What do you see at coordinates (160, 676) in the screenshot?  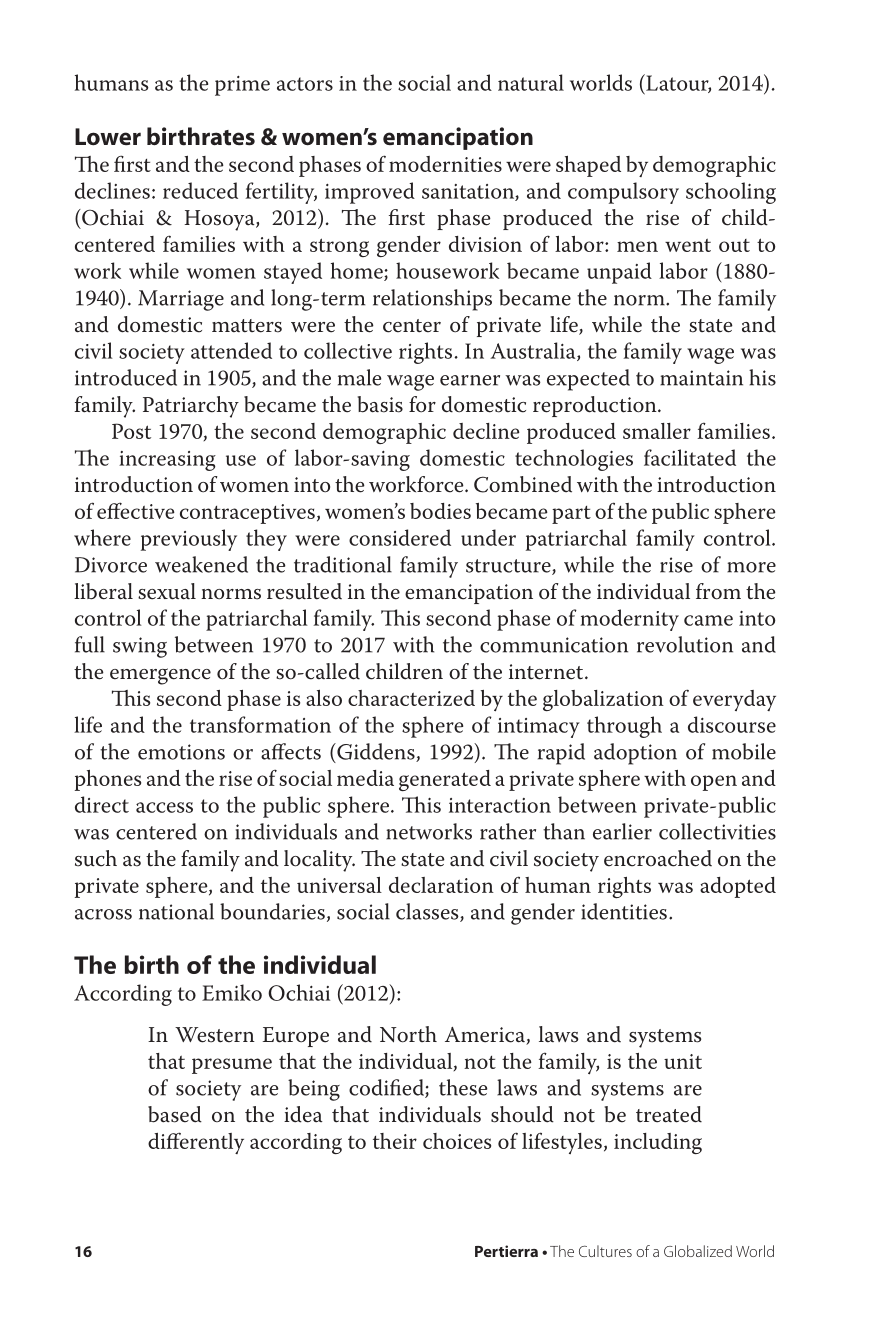 I see `emergence` at bounding box center [160, 676].
